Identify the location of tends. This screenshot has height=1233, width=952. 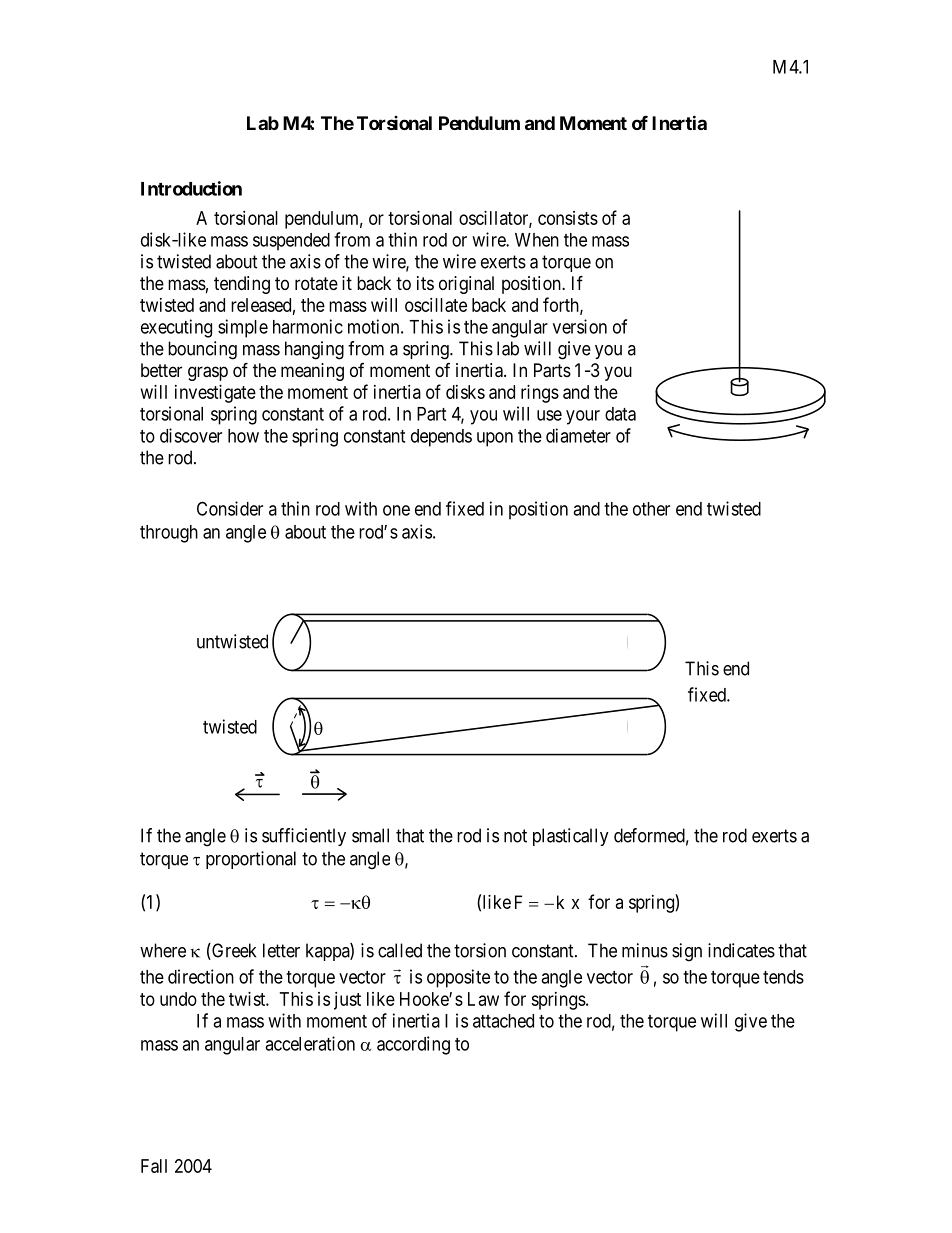
(783, 977).
